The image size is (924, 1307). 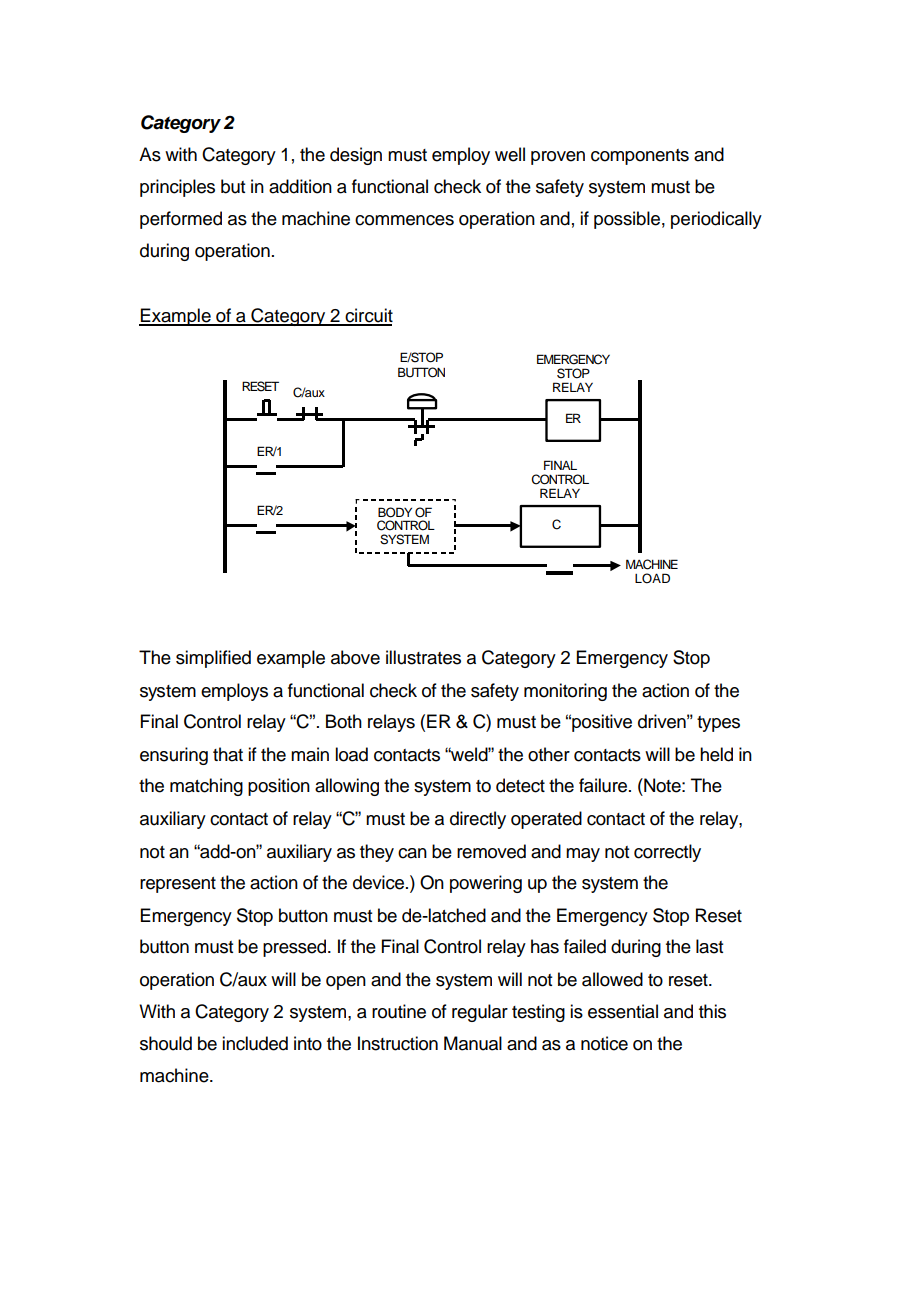 What do you see at coordinates (640, 157) in the screenshot?
I see `components` at bounding box center [640, 157].
